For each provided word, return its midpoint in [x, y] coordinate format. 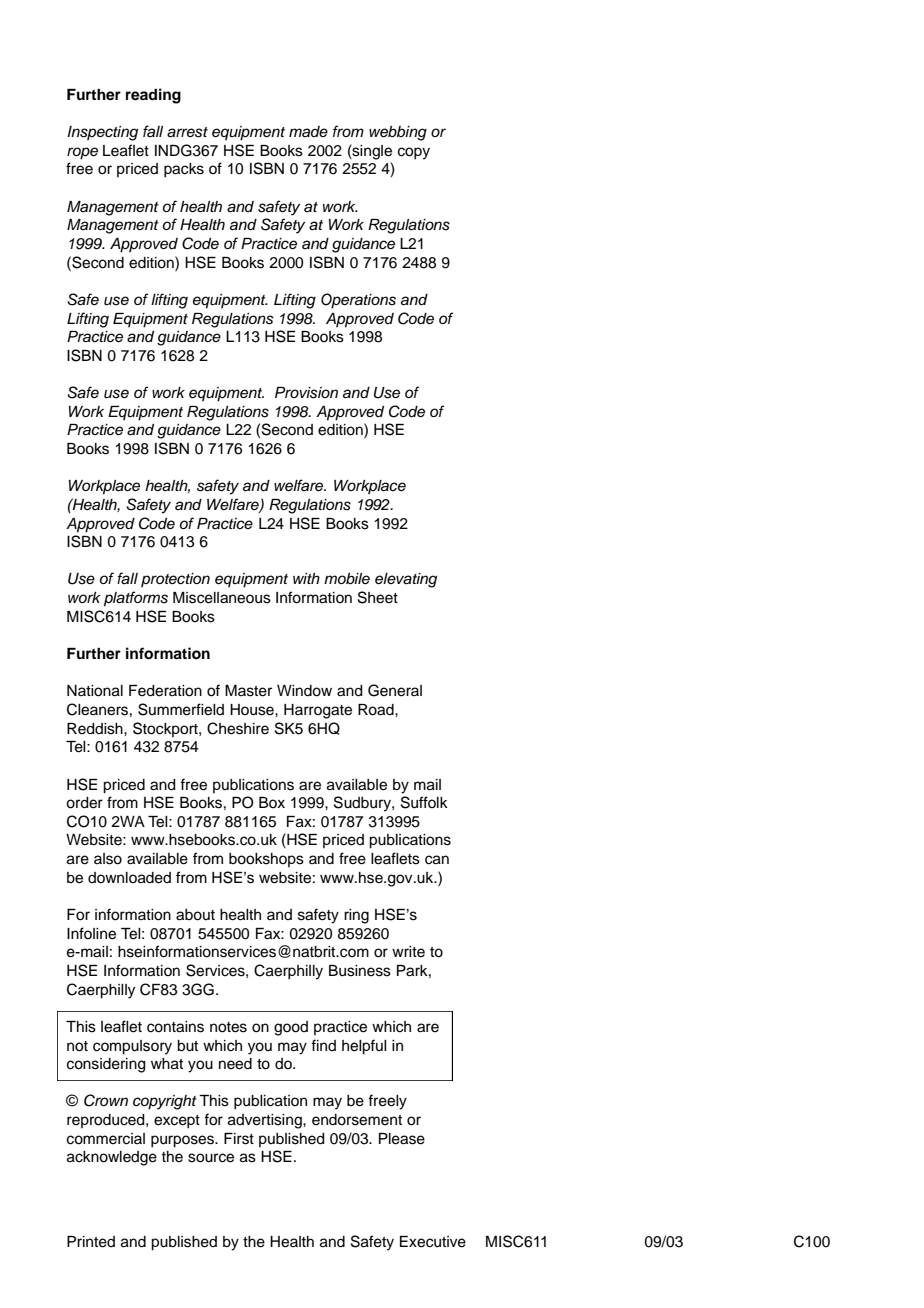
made [308, 131]
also [108, 859]
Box [272, 802]
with [306, 578]
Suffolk [424, 802]
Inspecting [102, 133]
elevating [406, 580]
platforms [136, 599]
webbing [398, 133]
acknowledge [112, 1158]
